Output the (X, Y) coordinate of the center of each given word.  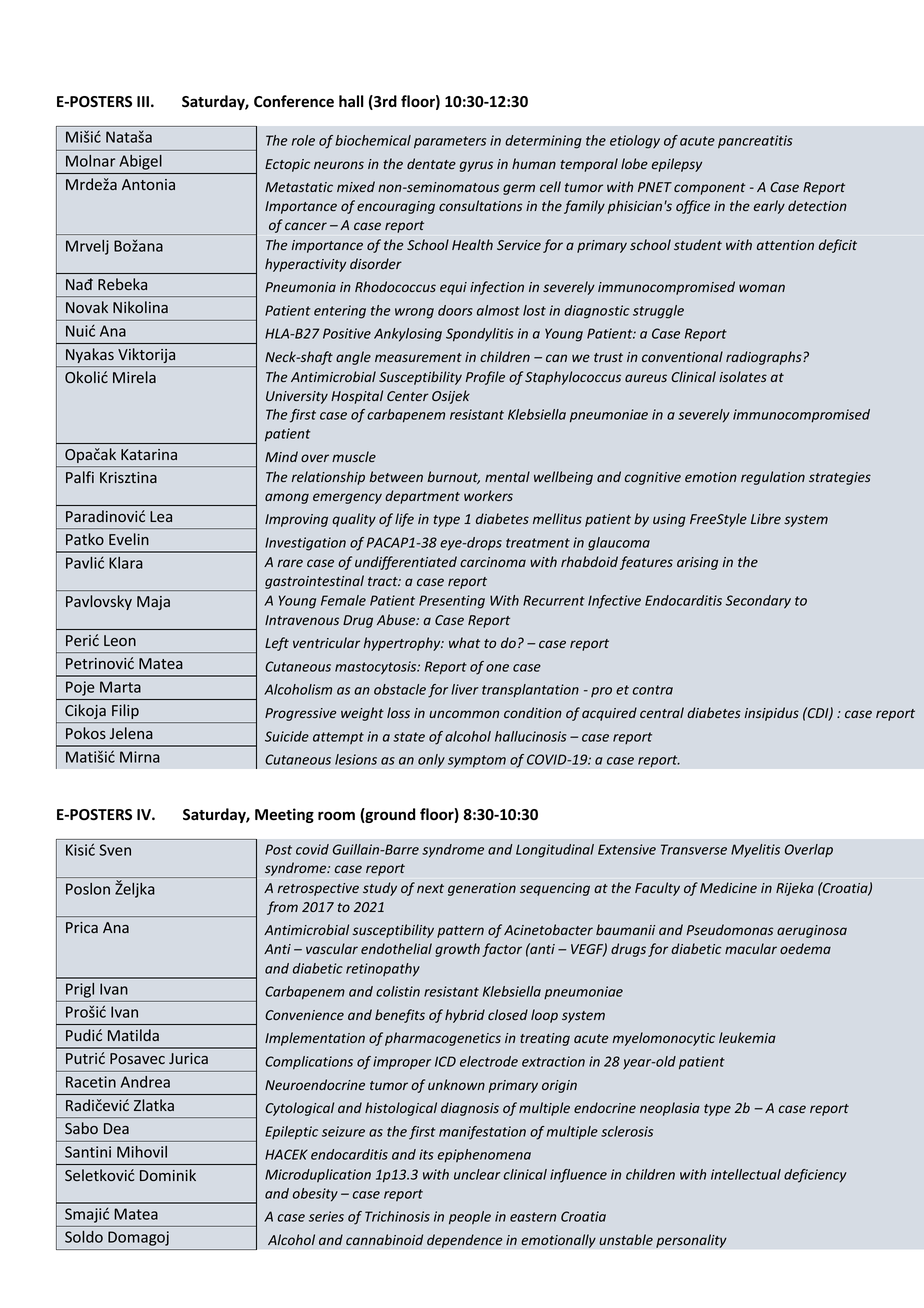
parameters (450, 142)
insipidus (771, 714)
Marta (120, 687)
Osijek (451, 397)
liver (464, 689)
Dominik (168, 1175)
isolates (743, 376)
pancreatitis (755, 142)
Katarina (149, 454)
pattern (460, 932)
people (470, 1218)
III (143, 101)
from (282, 908)
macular (751, 948)
